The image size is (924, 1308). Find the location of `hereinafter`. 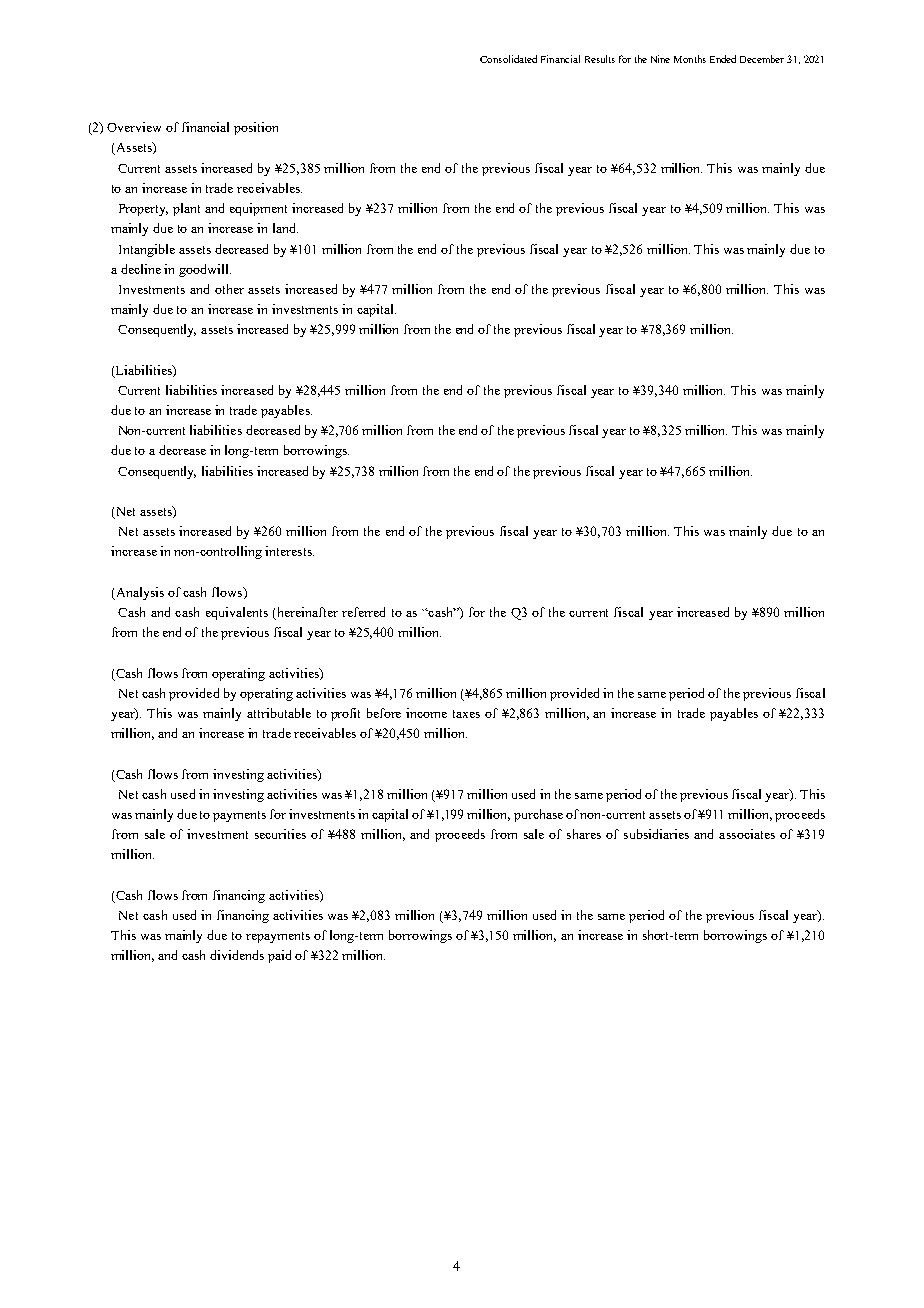

hereinafter is located at coordinates (306, 613).
